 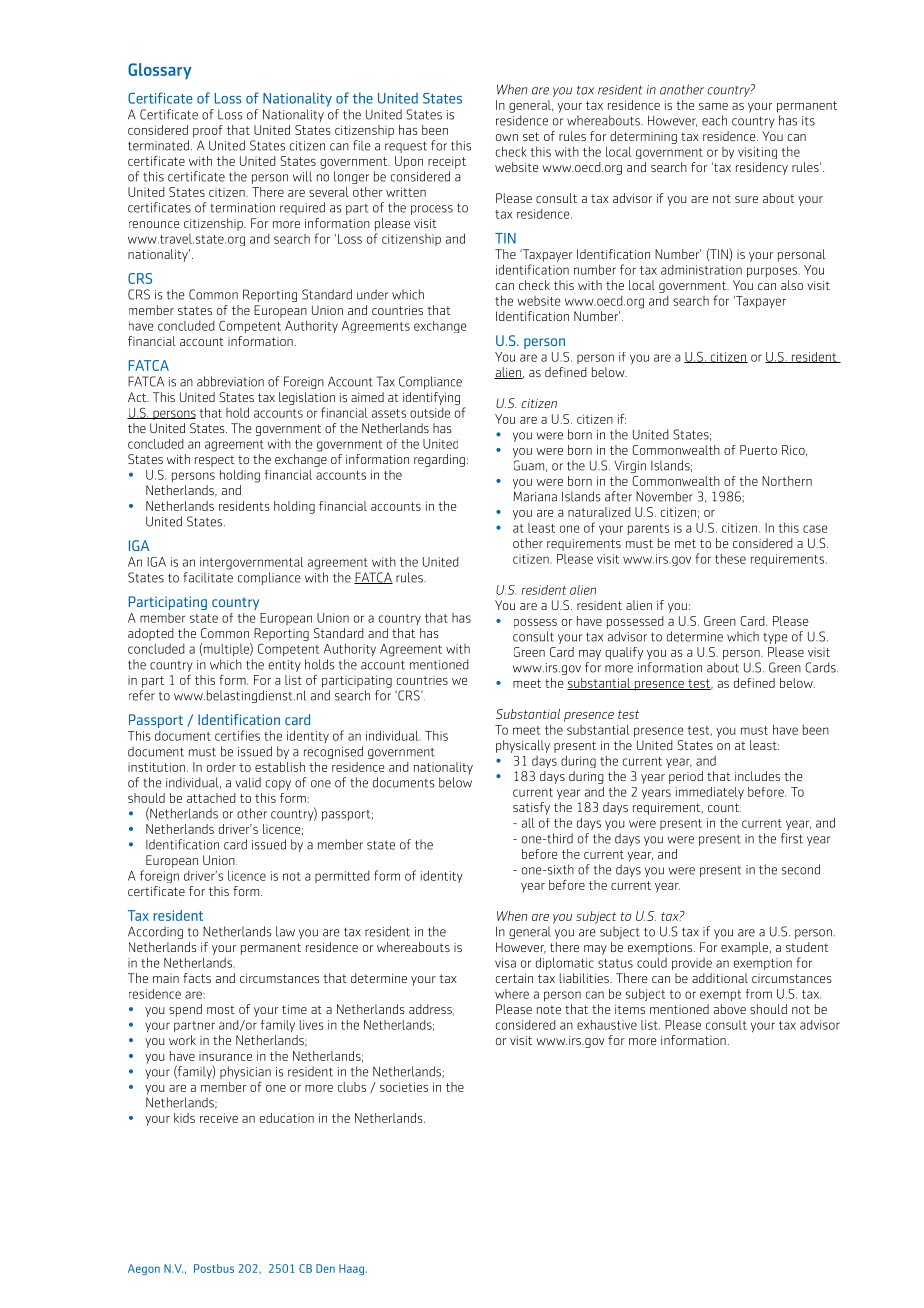 I want to click on Aegon, so click(x=144, y=1269).
